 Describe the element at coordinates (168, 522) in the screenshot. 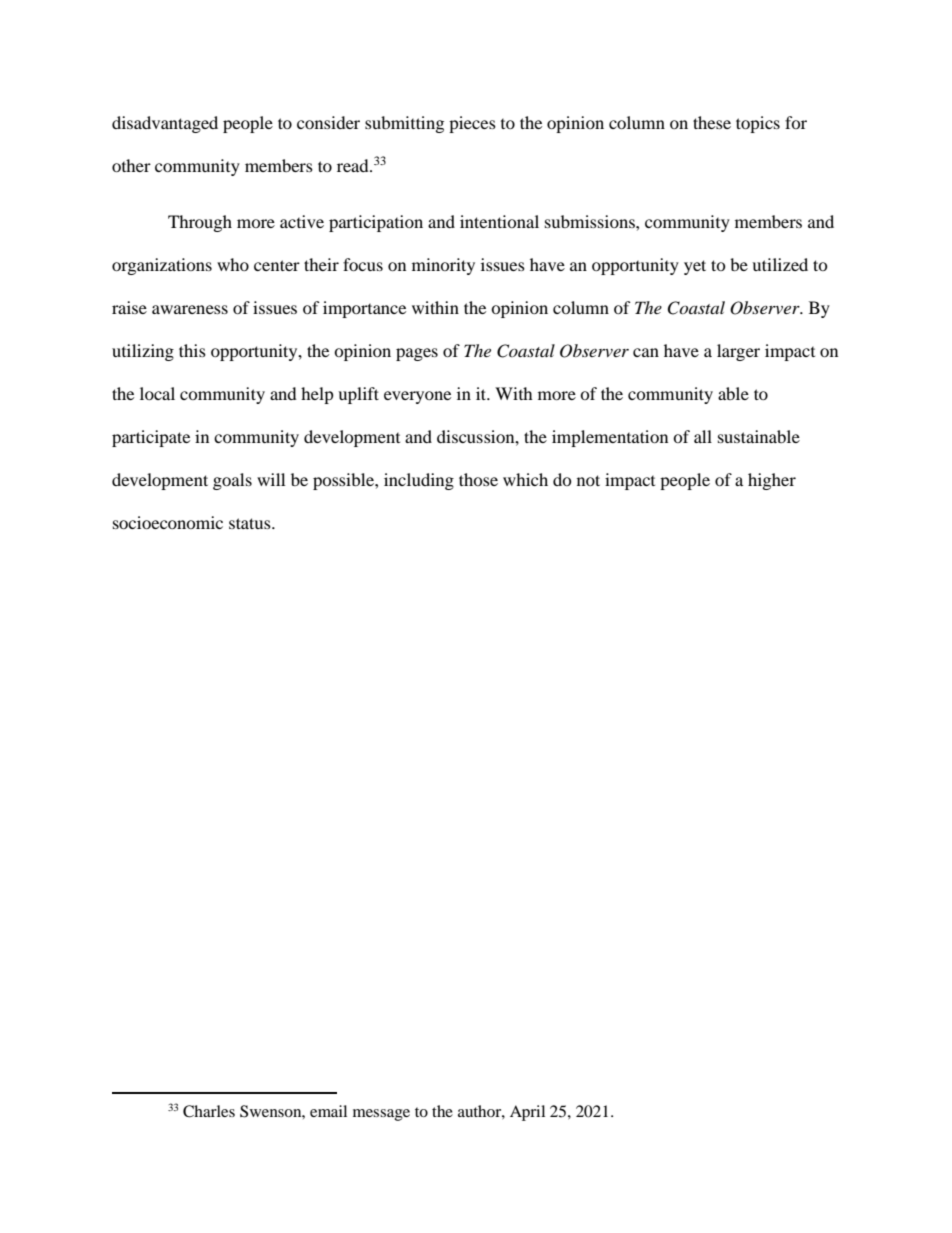

I see `socioeconomic` at that location.
